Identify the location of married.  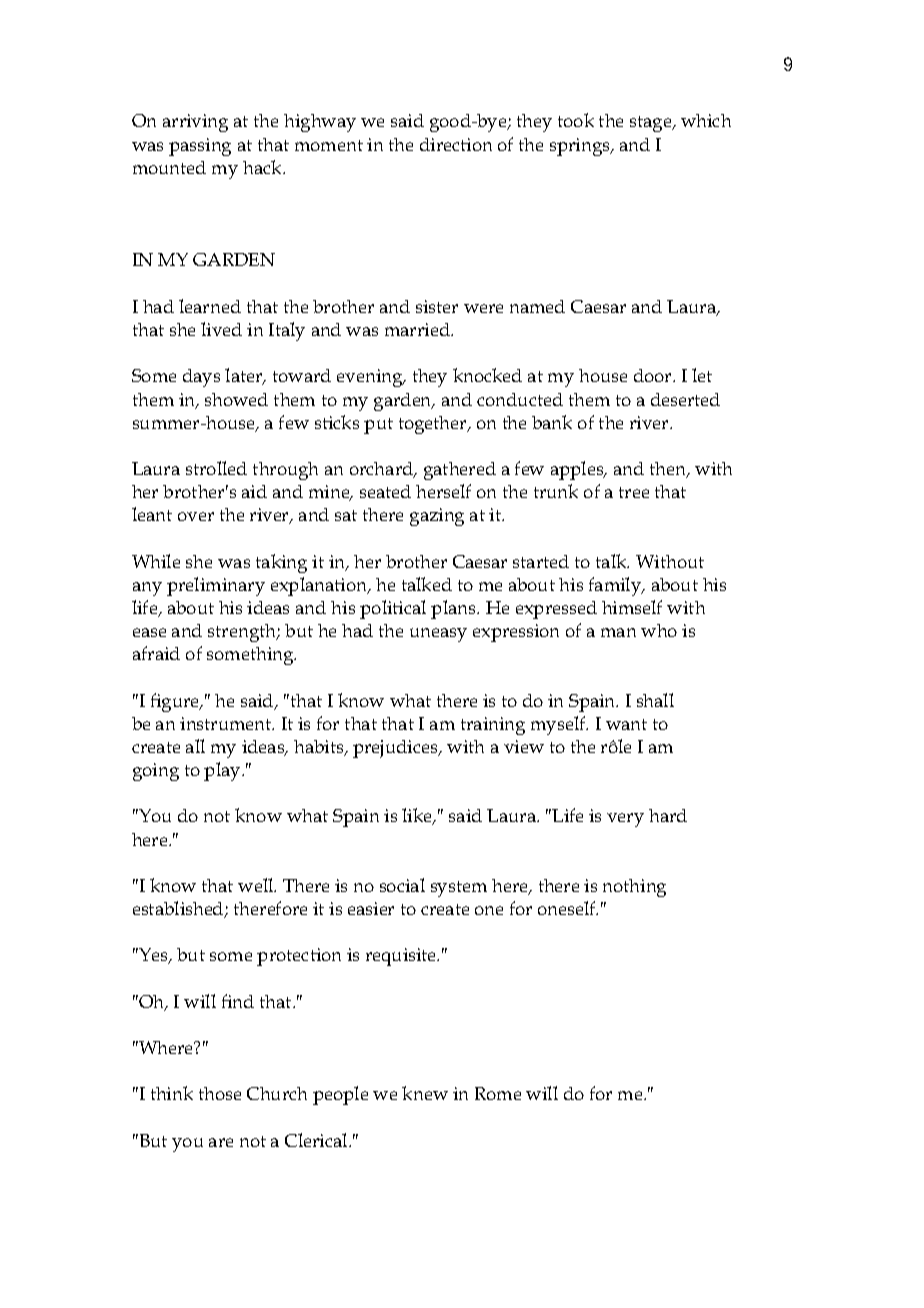
(418, 329).
